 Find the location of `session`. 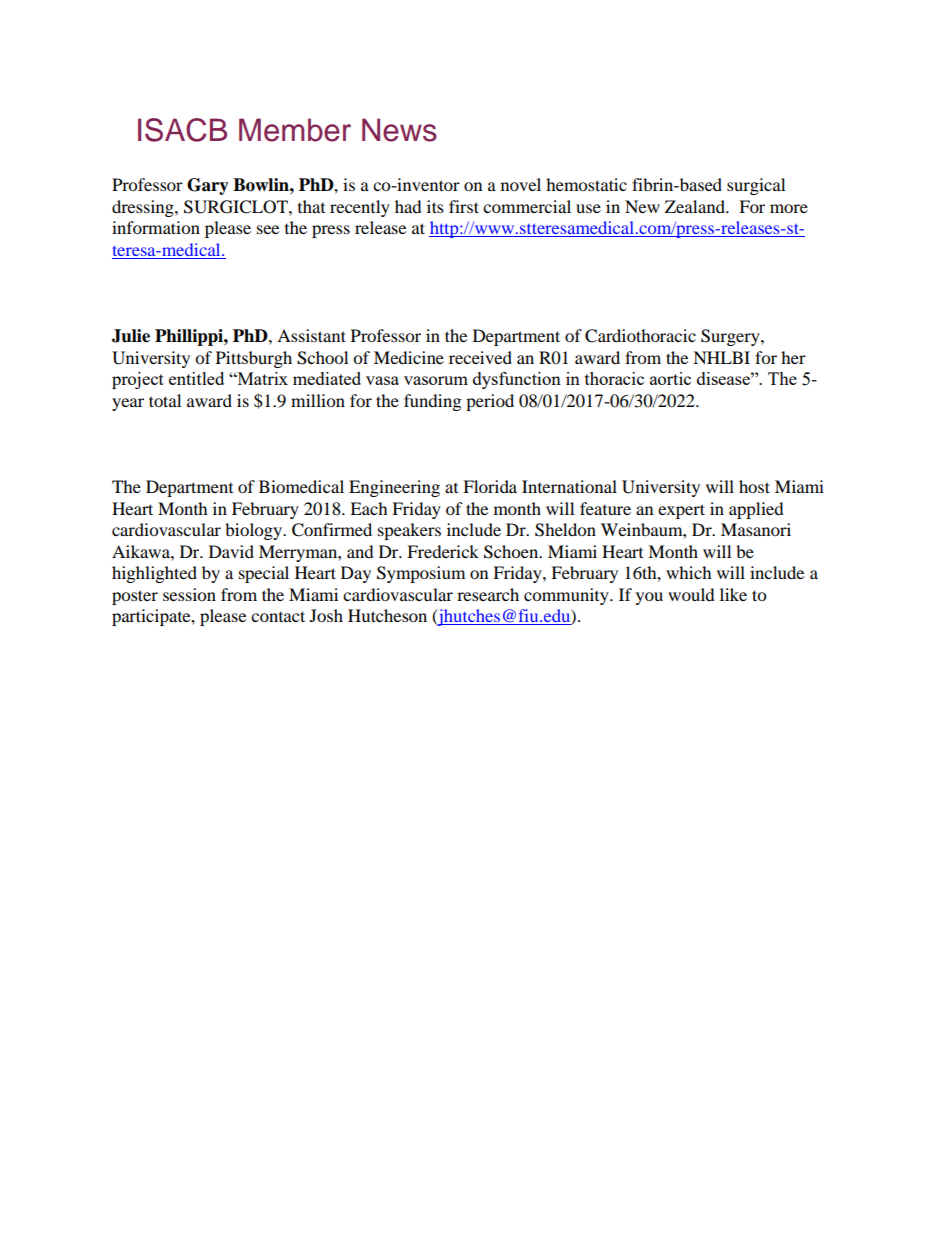

session is located at coordinates (189, 594).
